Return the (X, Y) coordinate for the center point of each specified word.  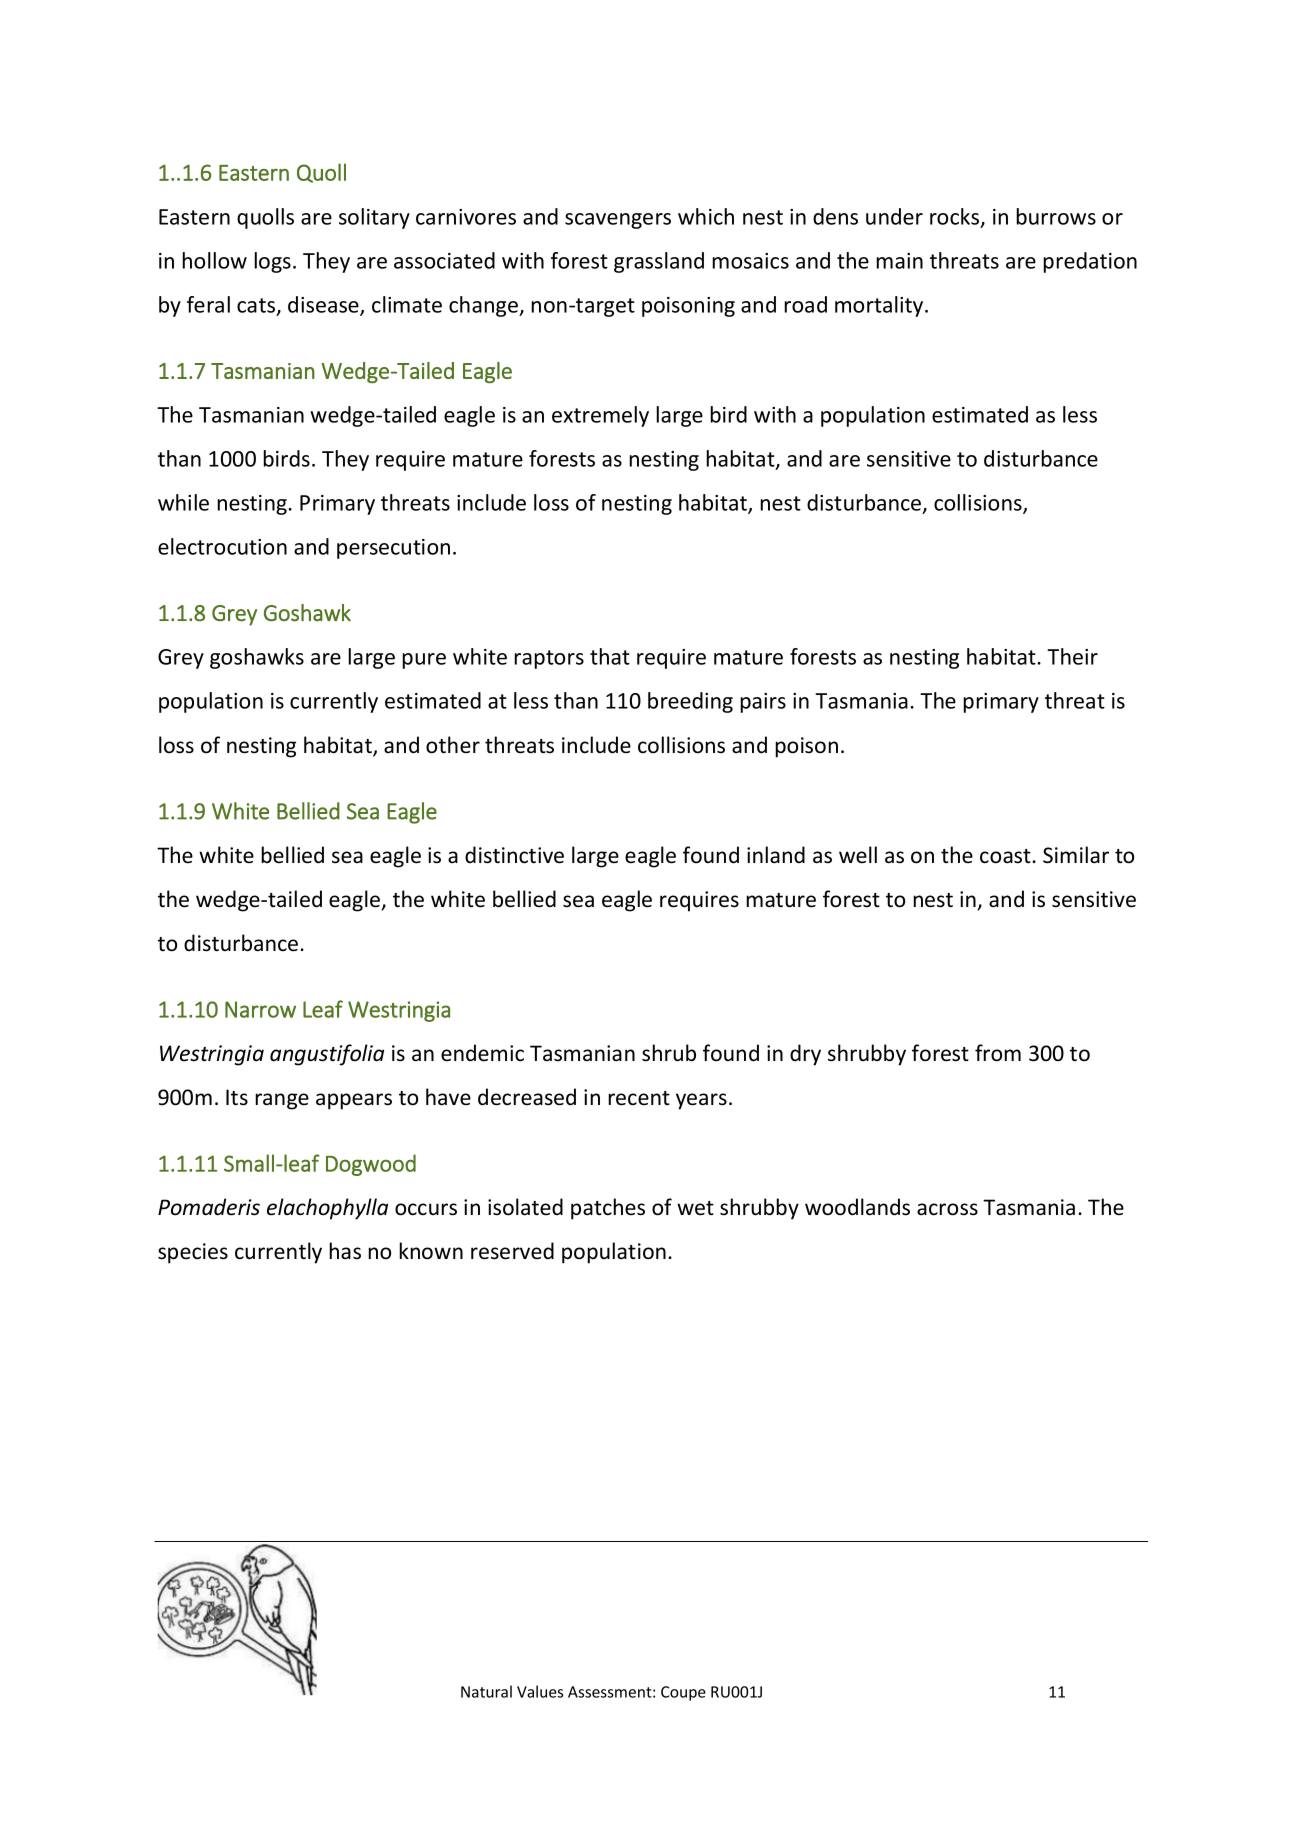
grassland (659, 262)
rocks (956, 217)
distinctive (514, 855)
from (998, 1053)
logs (272, 262)
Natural (486, 1691)
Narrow (260, 1009)
